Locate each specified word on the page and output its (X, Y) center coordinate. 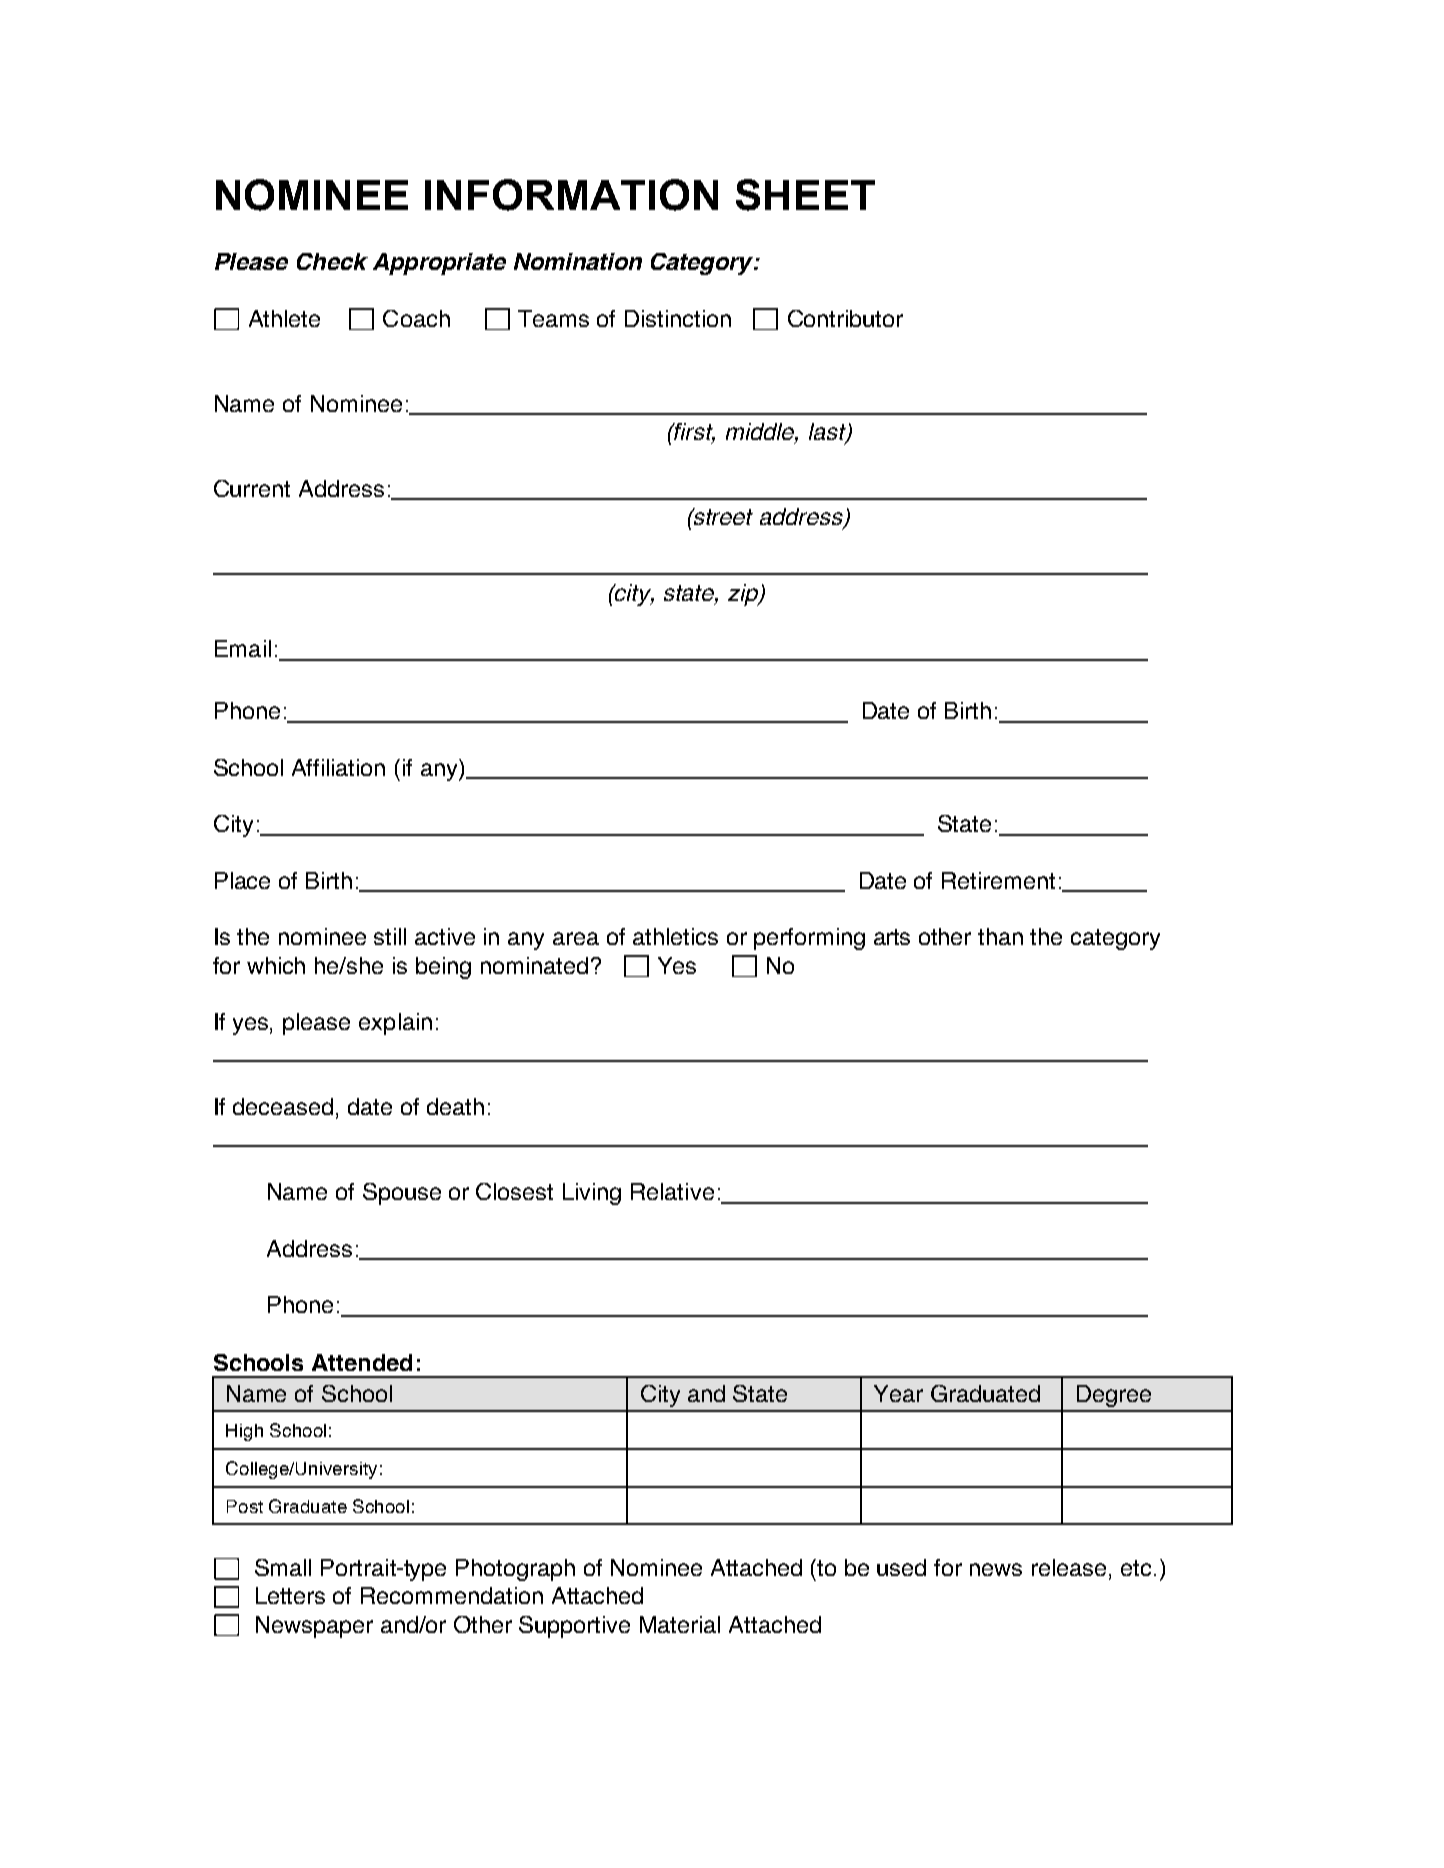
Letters (290, 1595)
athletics (675, 936)
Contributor (845, 318)
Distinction (678, 318)
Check (332, 261)
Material (680, 1624)
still (390, 936)
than (1000, 936)
